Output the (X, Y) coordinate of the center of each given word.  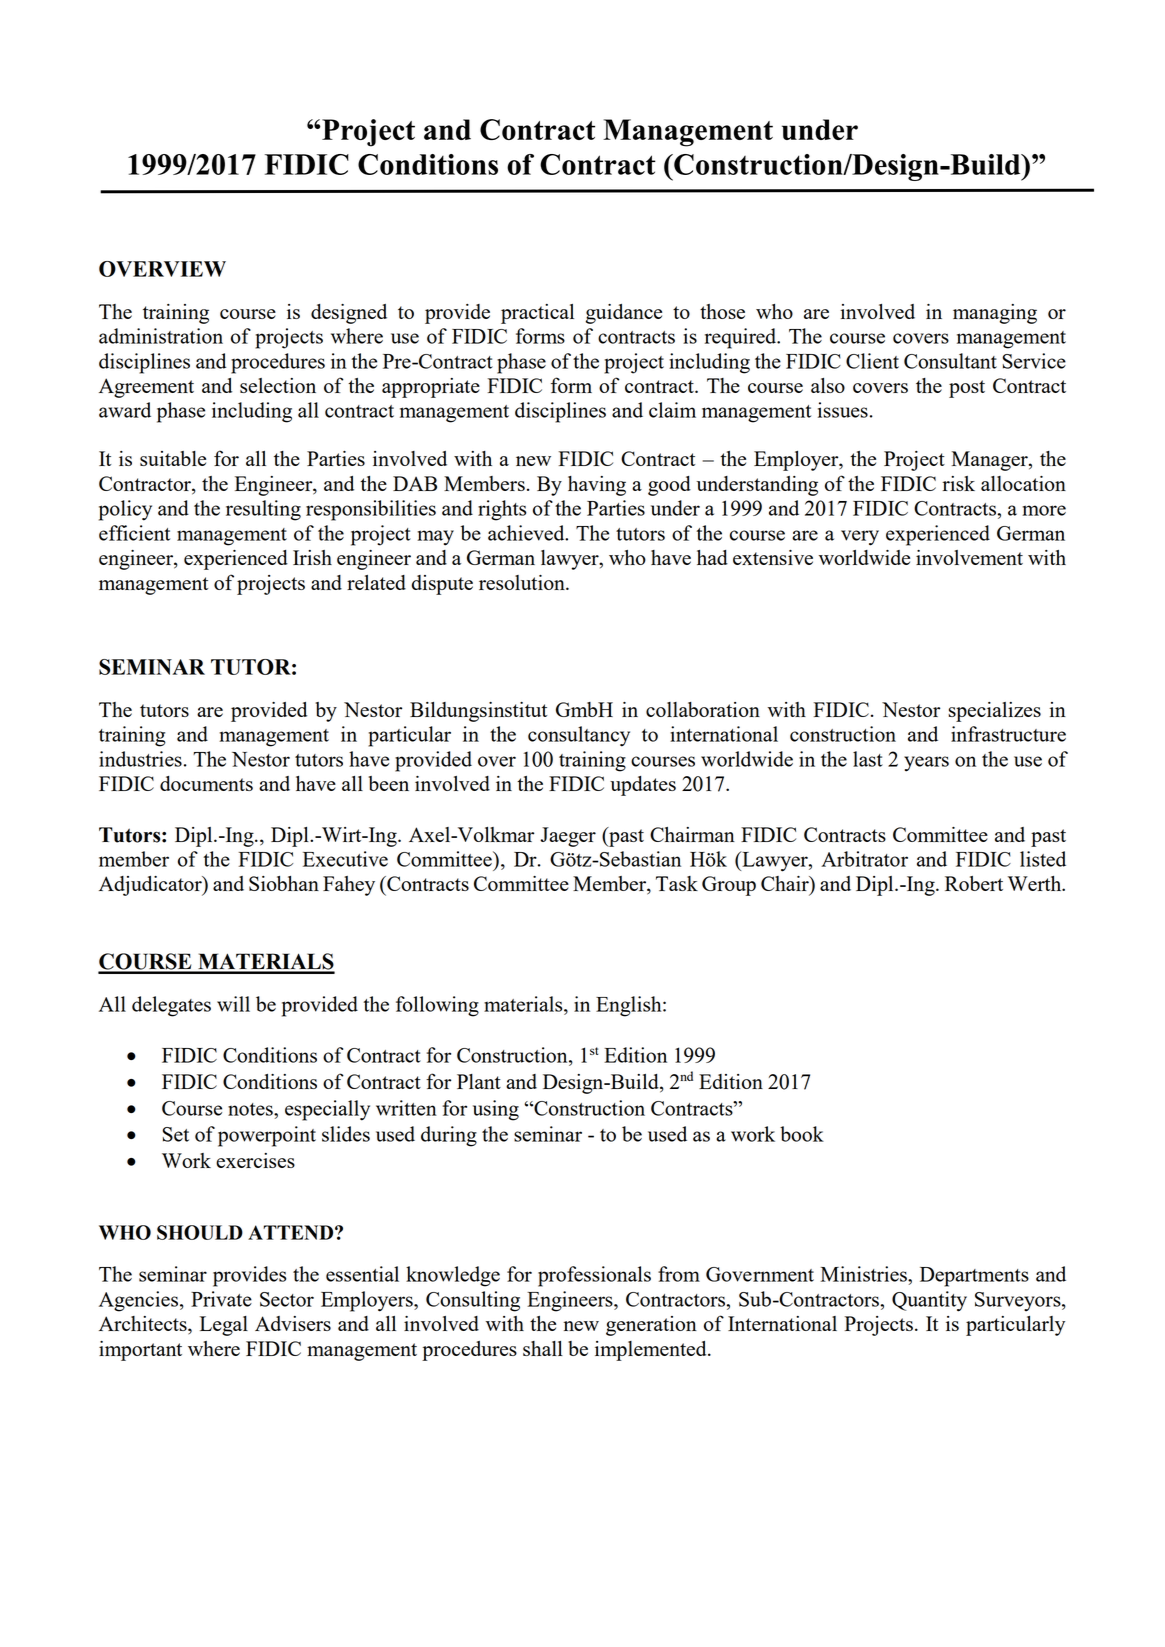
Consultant (950, 361)
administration (161, 336)
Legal (224, 1326)
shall (543, 1348)
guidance (624, 314)
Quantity (929, 1301)
